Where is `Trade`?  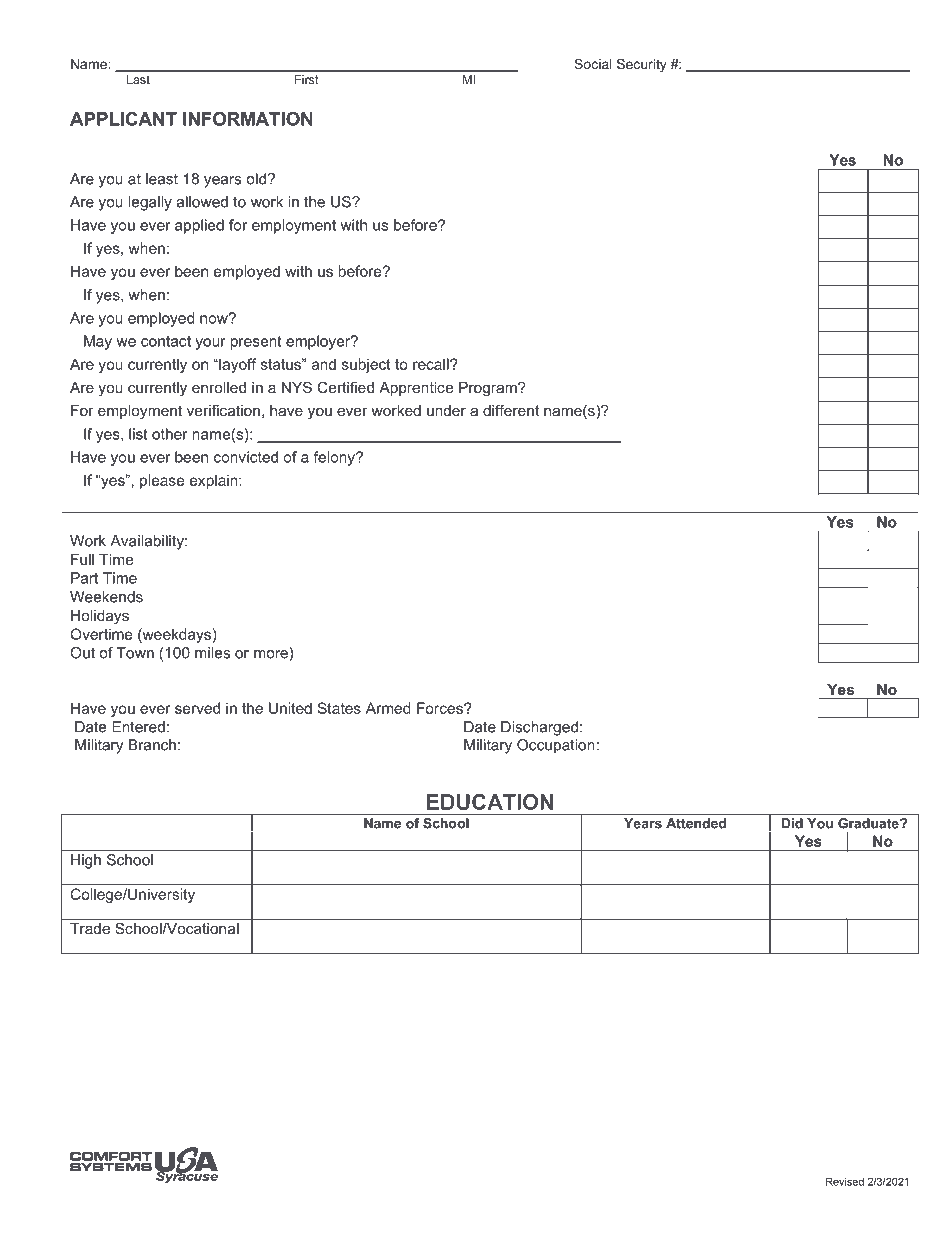 Trade is located at coordinates (90, 928).
